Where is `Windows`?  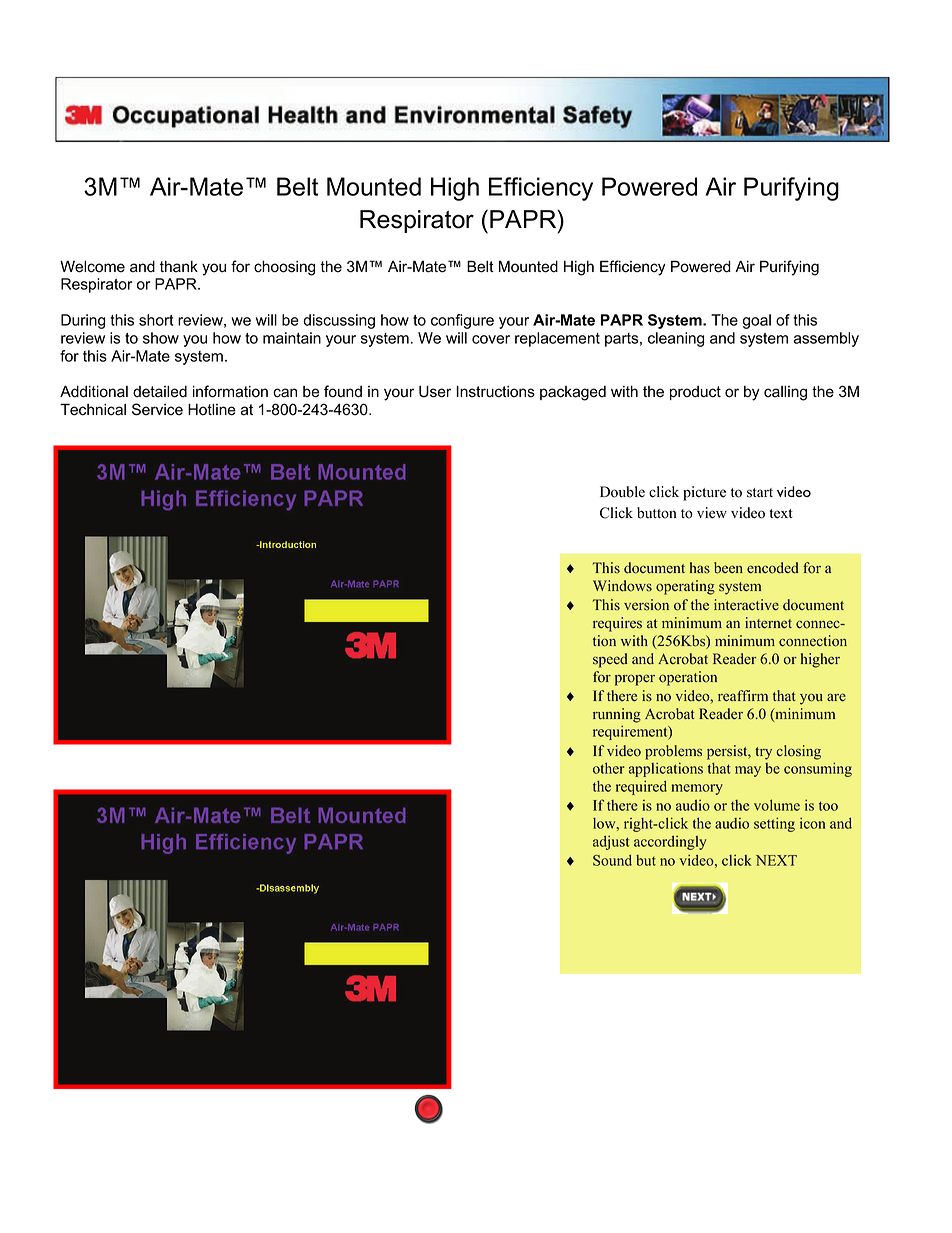 Windows is located at coordinates (622, 586).
